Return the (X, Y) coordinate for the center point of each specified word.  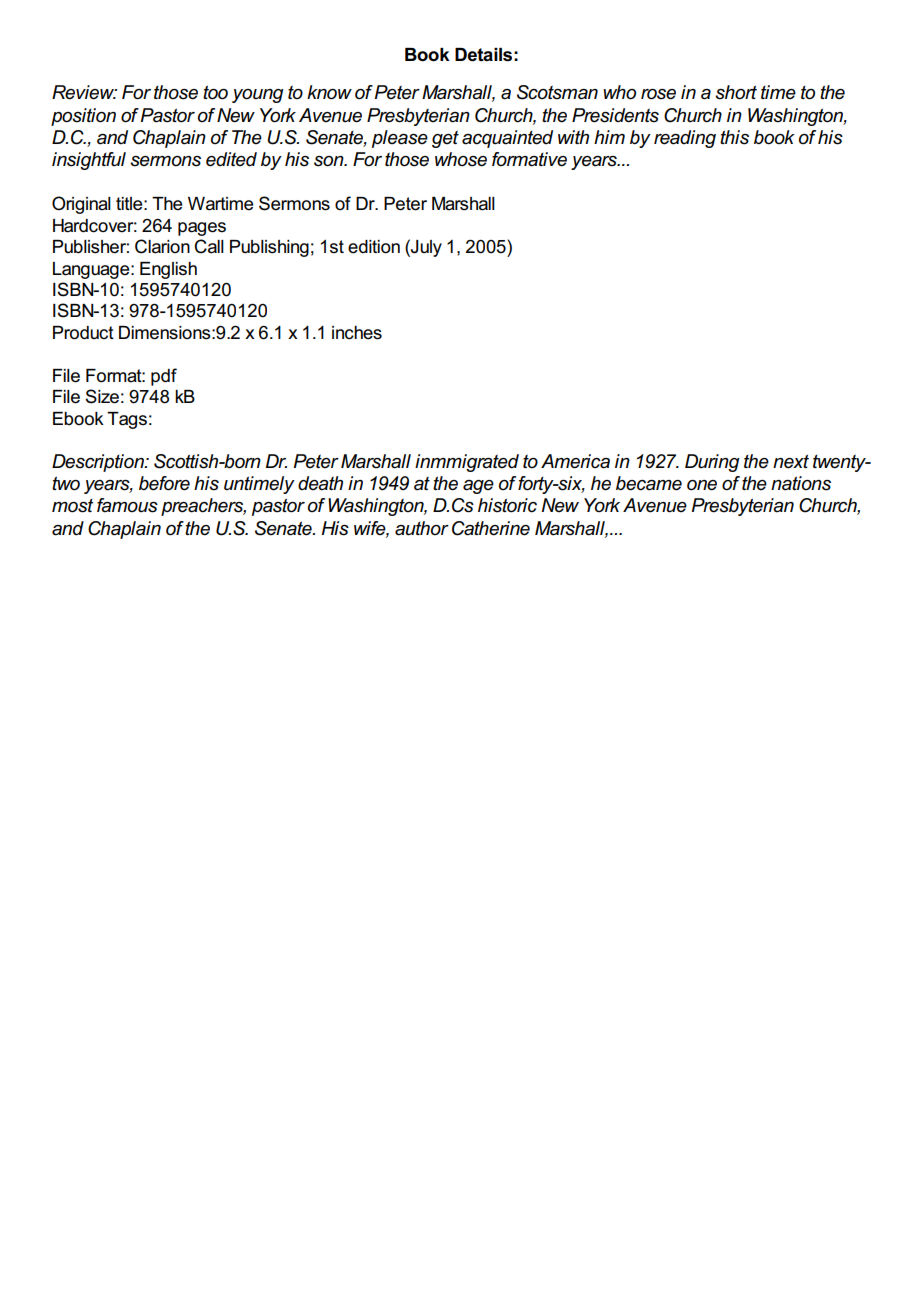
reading (685, 139)
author (422, 528)
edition (374, 247)
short (736, 92)
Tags (127, 420)
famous (127, 505)
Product (83, 333)
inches (357, 333)
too (215, 92)
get (445, 139)
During (712, 463)
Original (81, 205)
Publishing (269, 248)
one (702, 485)
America (575, 461)
